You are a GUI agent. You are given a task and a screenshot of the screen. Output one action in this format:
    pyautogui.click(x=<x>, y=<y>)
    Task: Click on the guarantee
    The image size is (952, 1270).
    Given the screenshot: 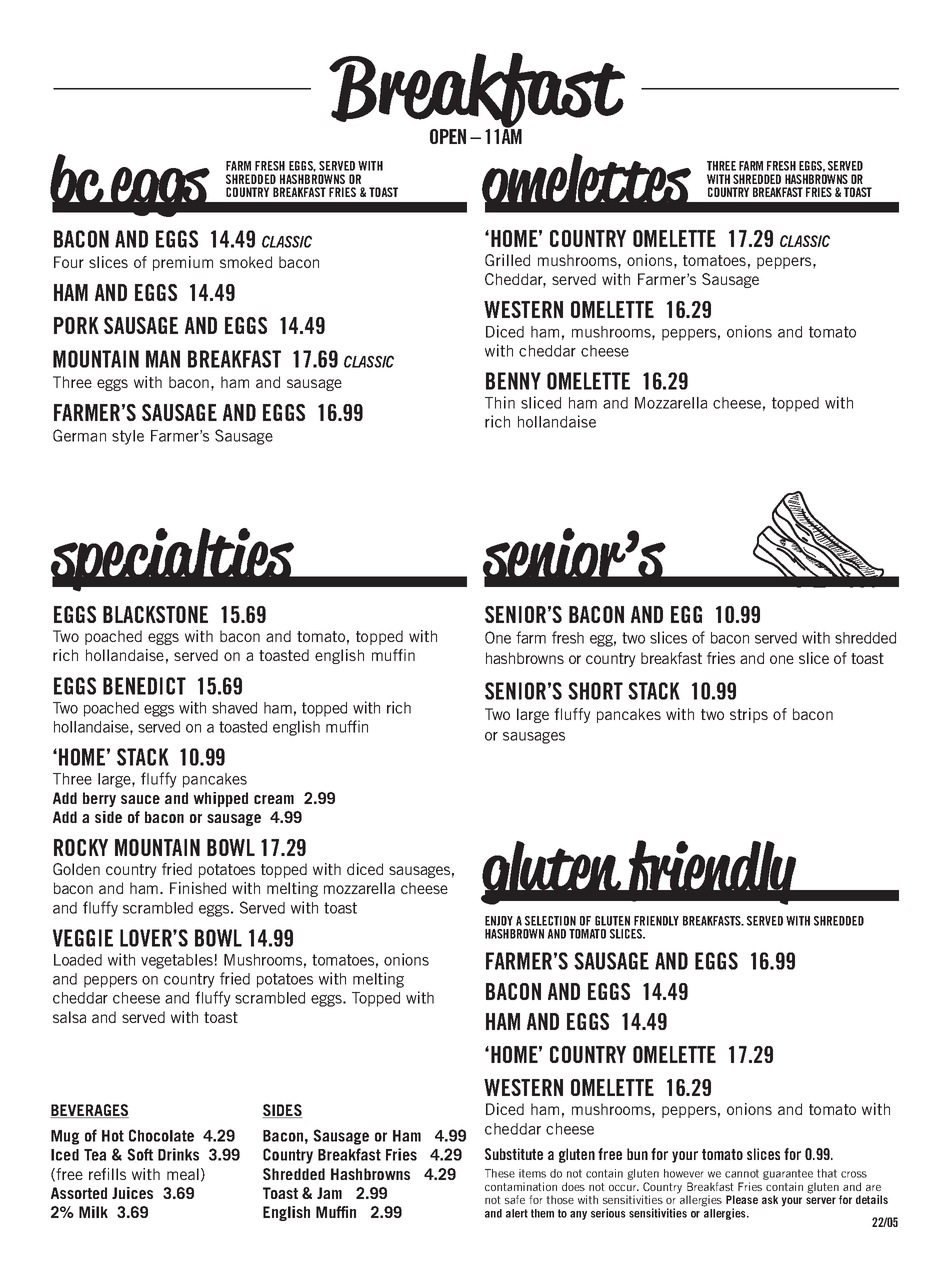 What is the action you would take?
    pyautogui.click(x=789, y=1176)
